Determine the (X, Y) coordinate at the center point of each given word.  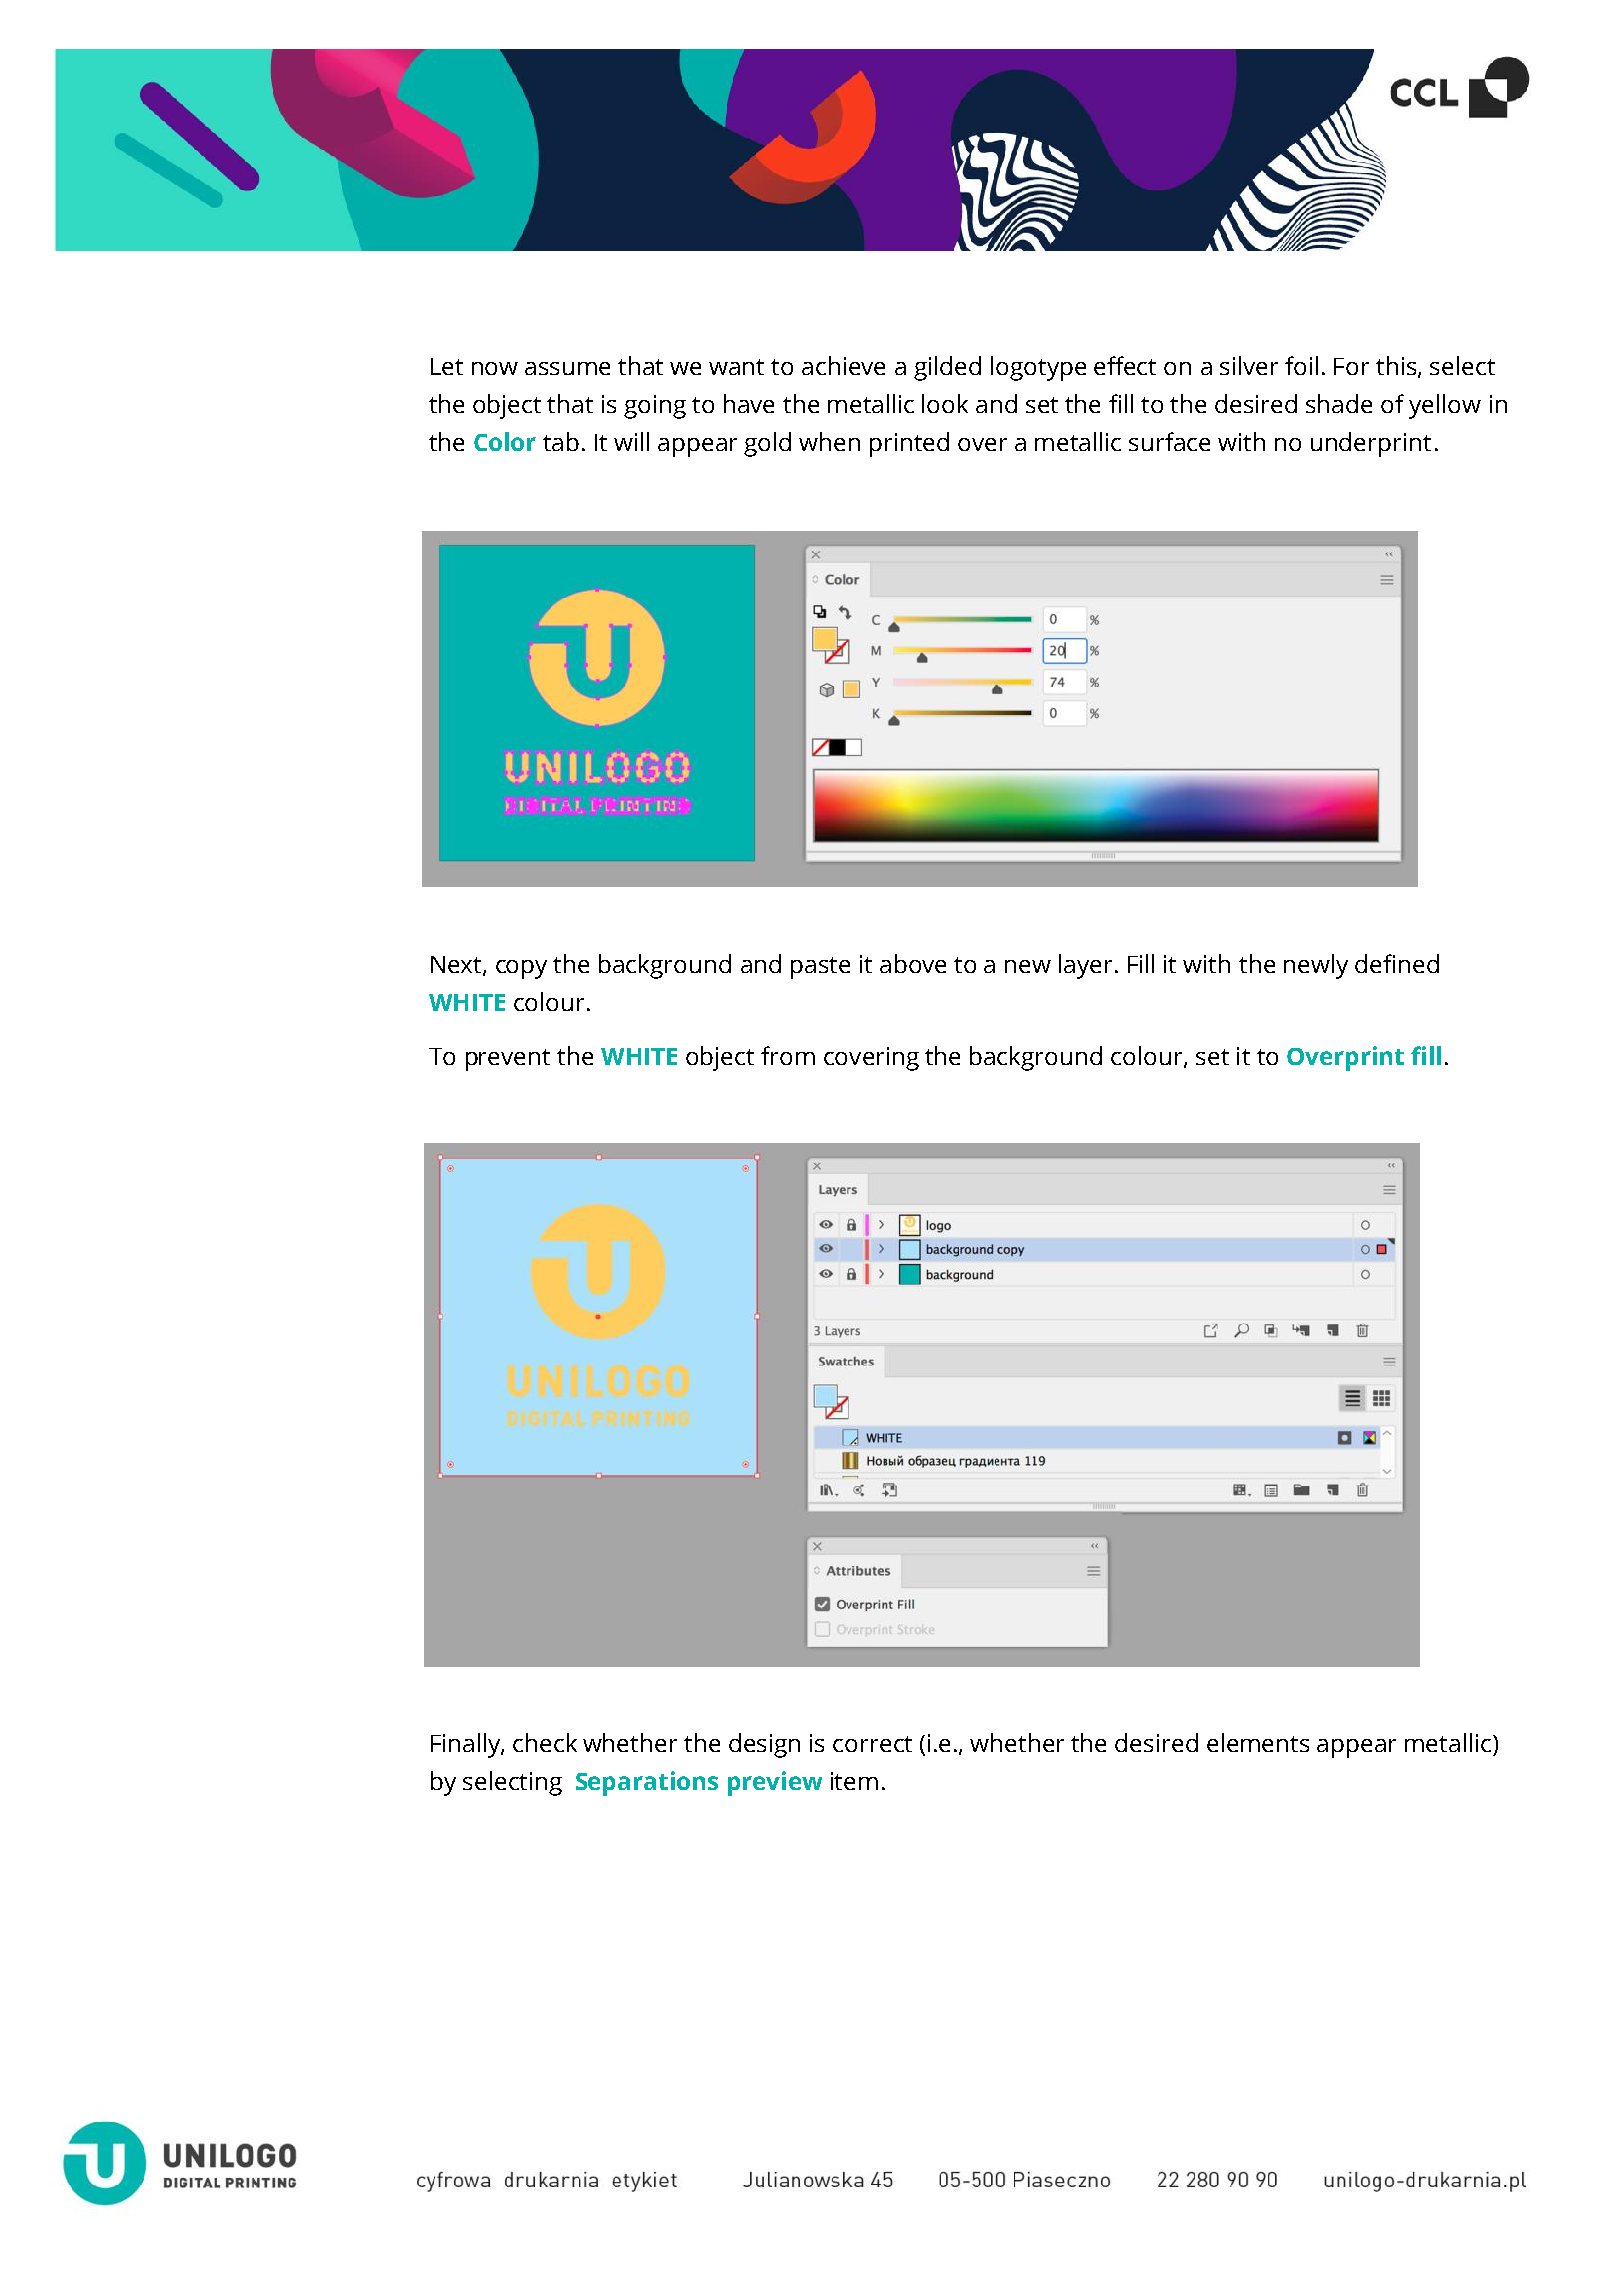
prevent (508, 1060)
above (913, 963)
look (945, 403)
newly (1316, 966)
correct (872, 1744)
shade (1339, 403)
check (545, 1742)
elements (1258, 1742)
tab (561, 441)
